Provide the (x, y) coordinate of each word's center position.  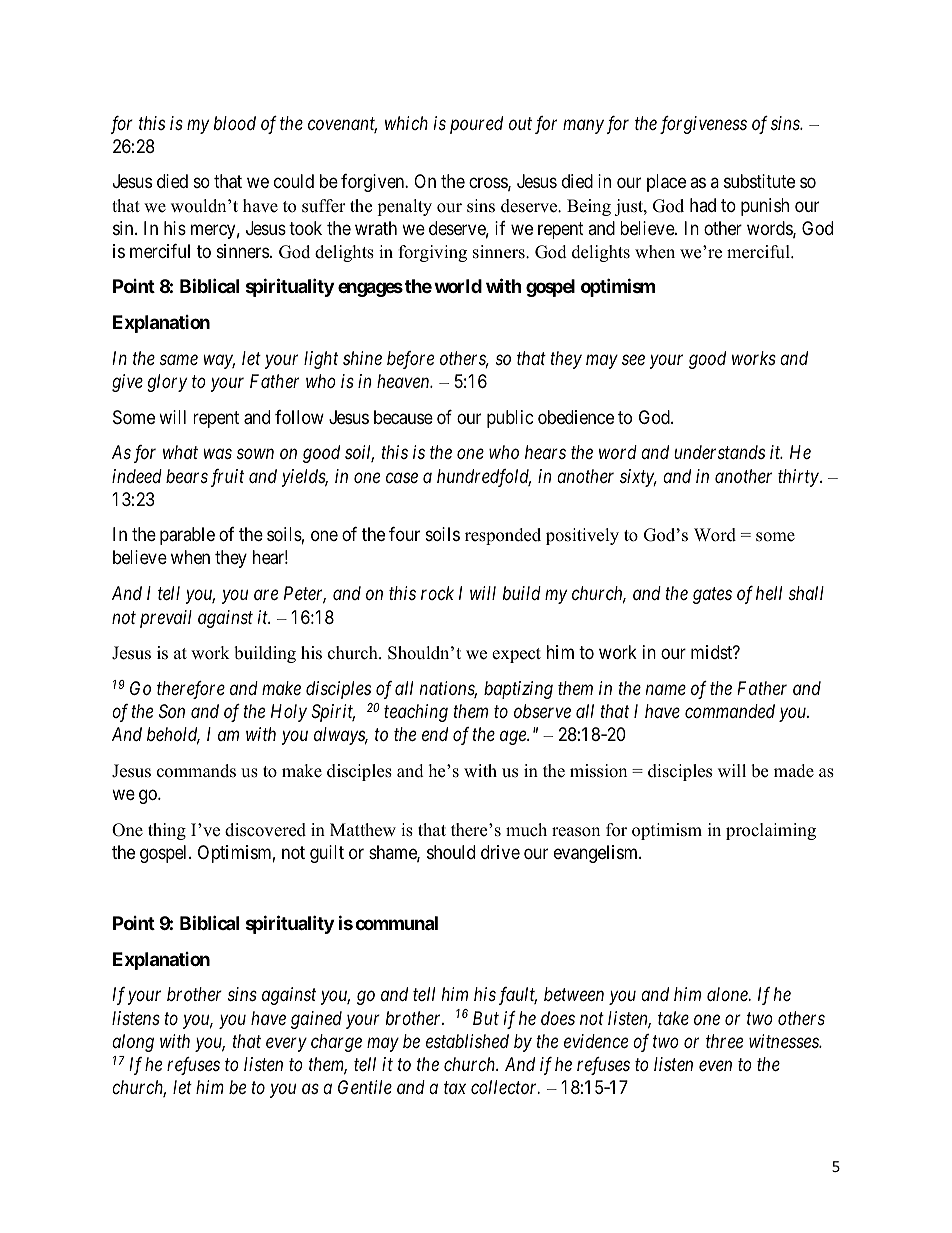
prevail (166, 619)
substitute (759, 181)
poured (476, 125)
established (467, 1041)
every (286, 1045)
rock (437, 593)
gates (712, 596)
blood (235, 123)
